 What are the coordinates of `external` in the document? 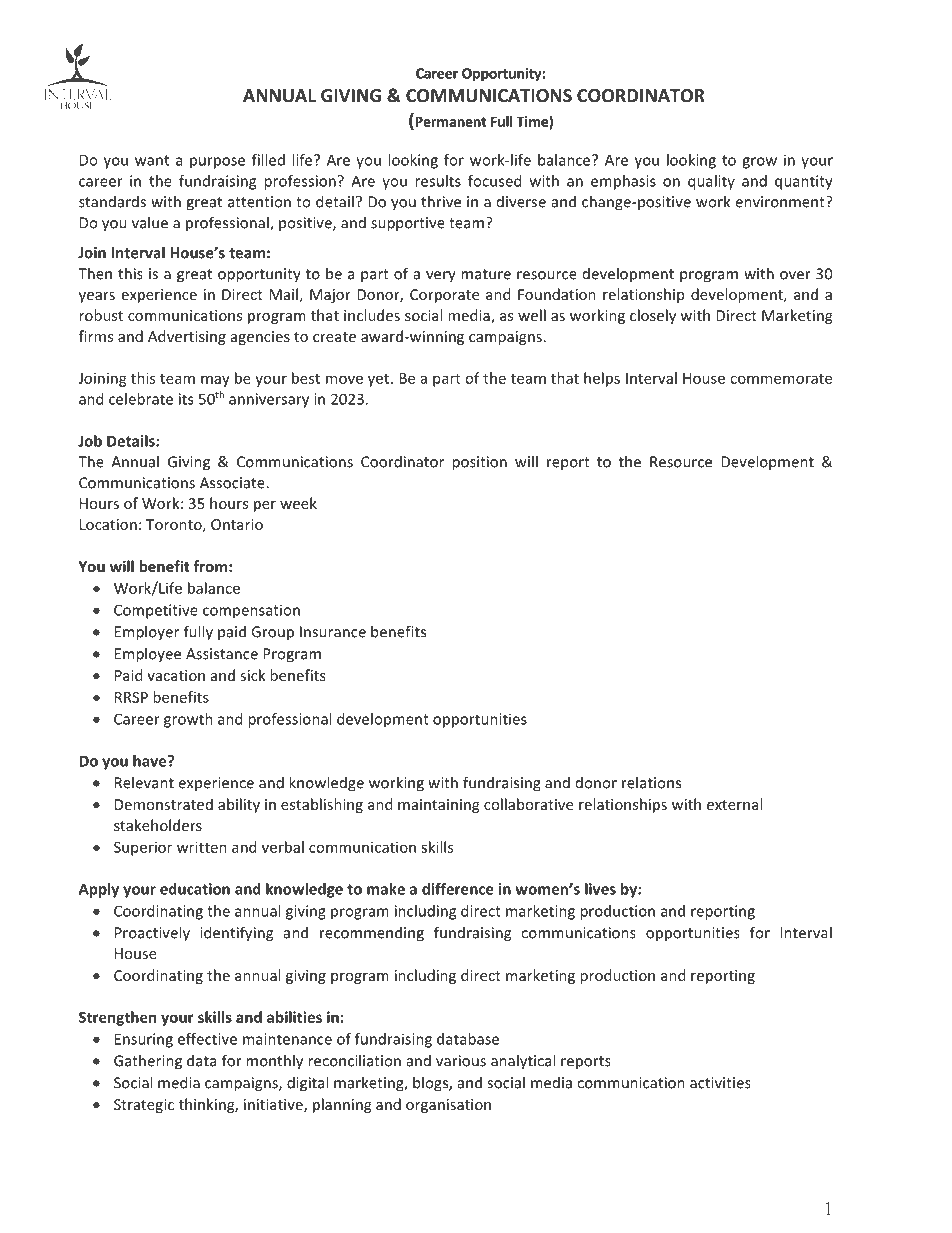 It's located at (734, 804).
